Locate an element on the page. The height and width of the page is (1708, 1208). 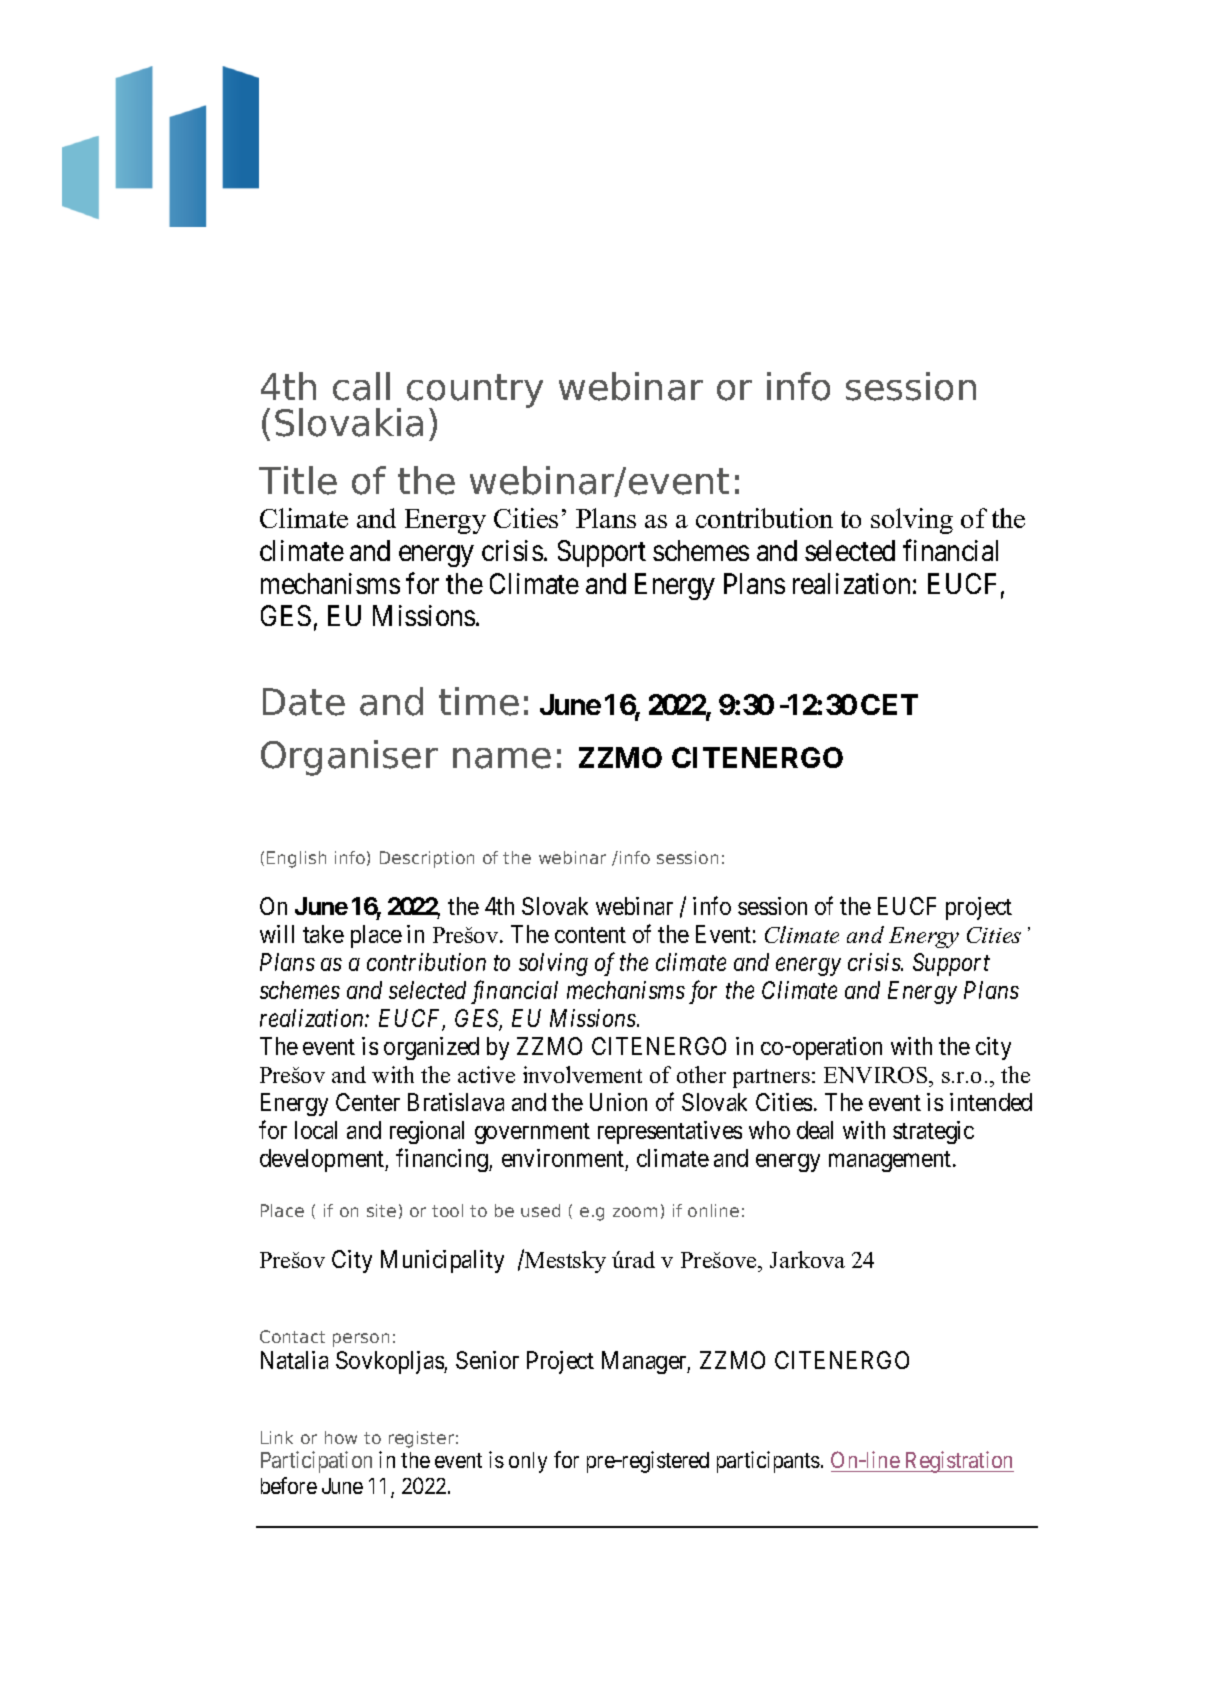
time is located at coordinates (479, 701).
